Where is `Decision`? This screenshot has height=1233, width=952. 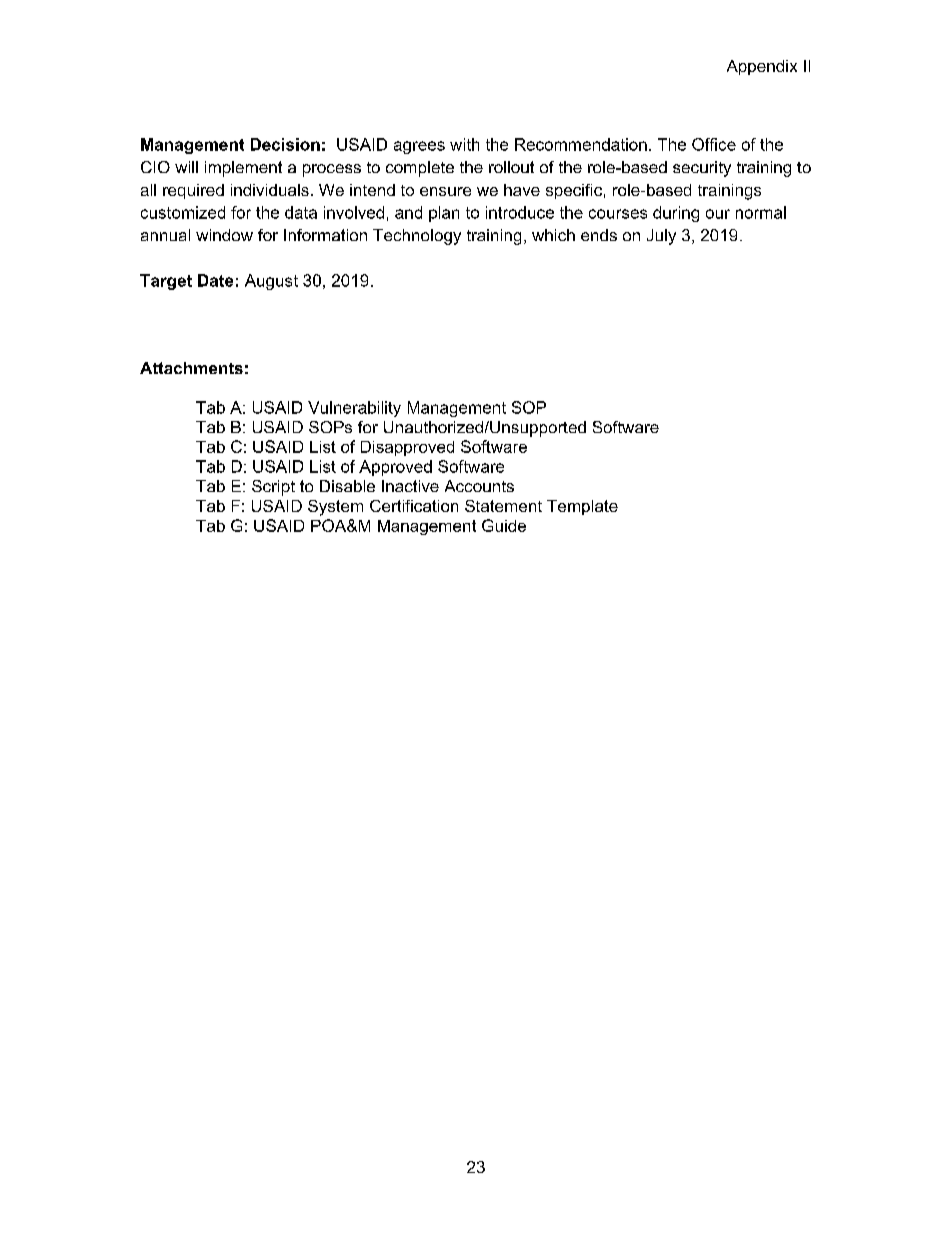 Decision is located at coordinates (285, 144).
